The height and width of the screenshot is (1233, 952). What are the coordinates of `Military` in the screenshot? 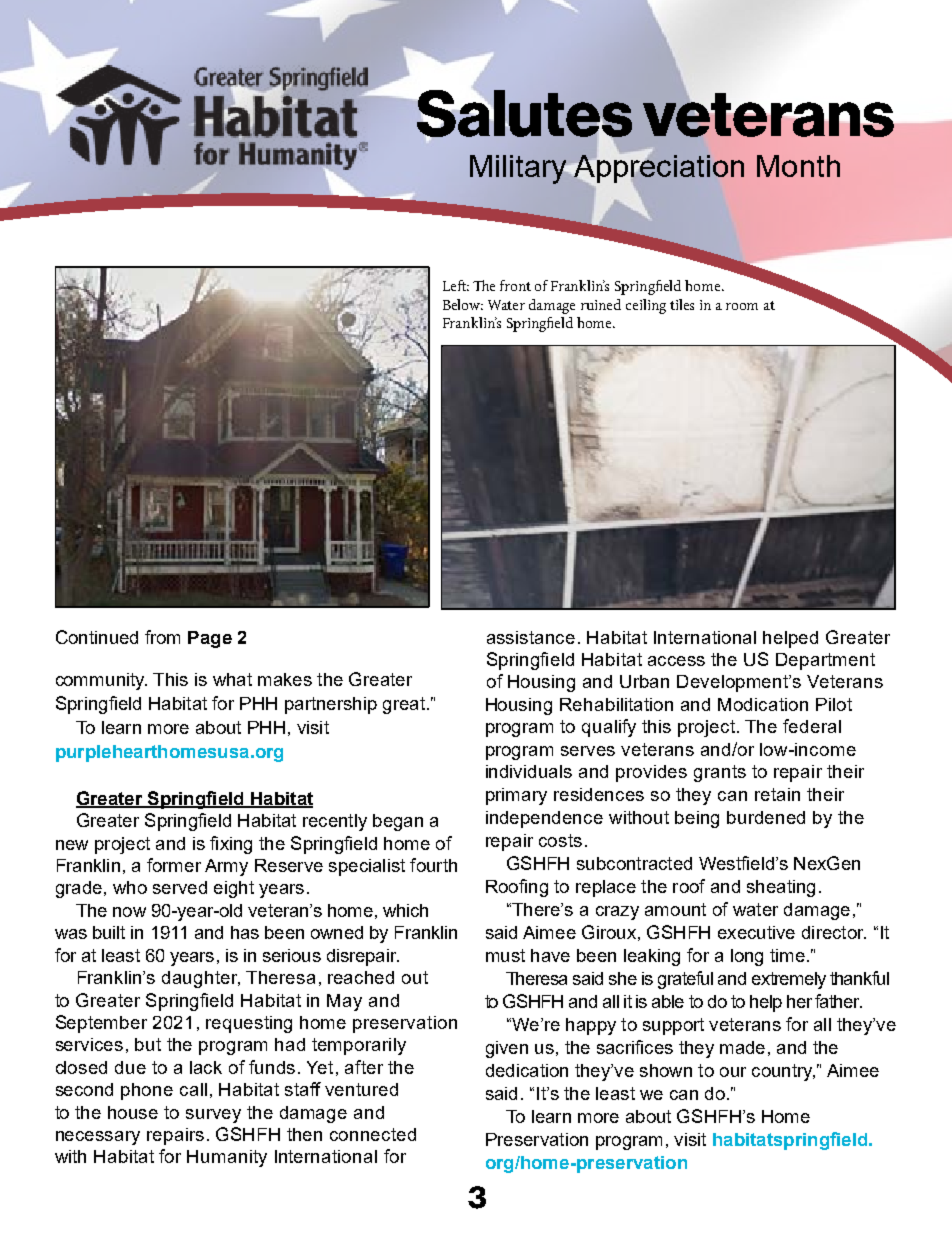 It's located at (519, 169).
